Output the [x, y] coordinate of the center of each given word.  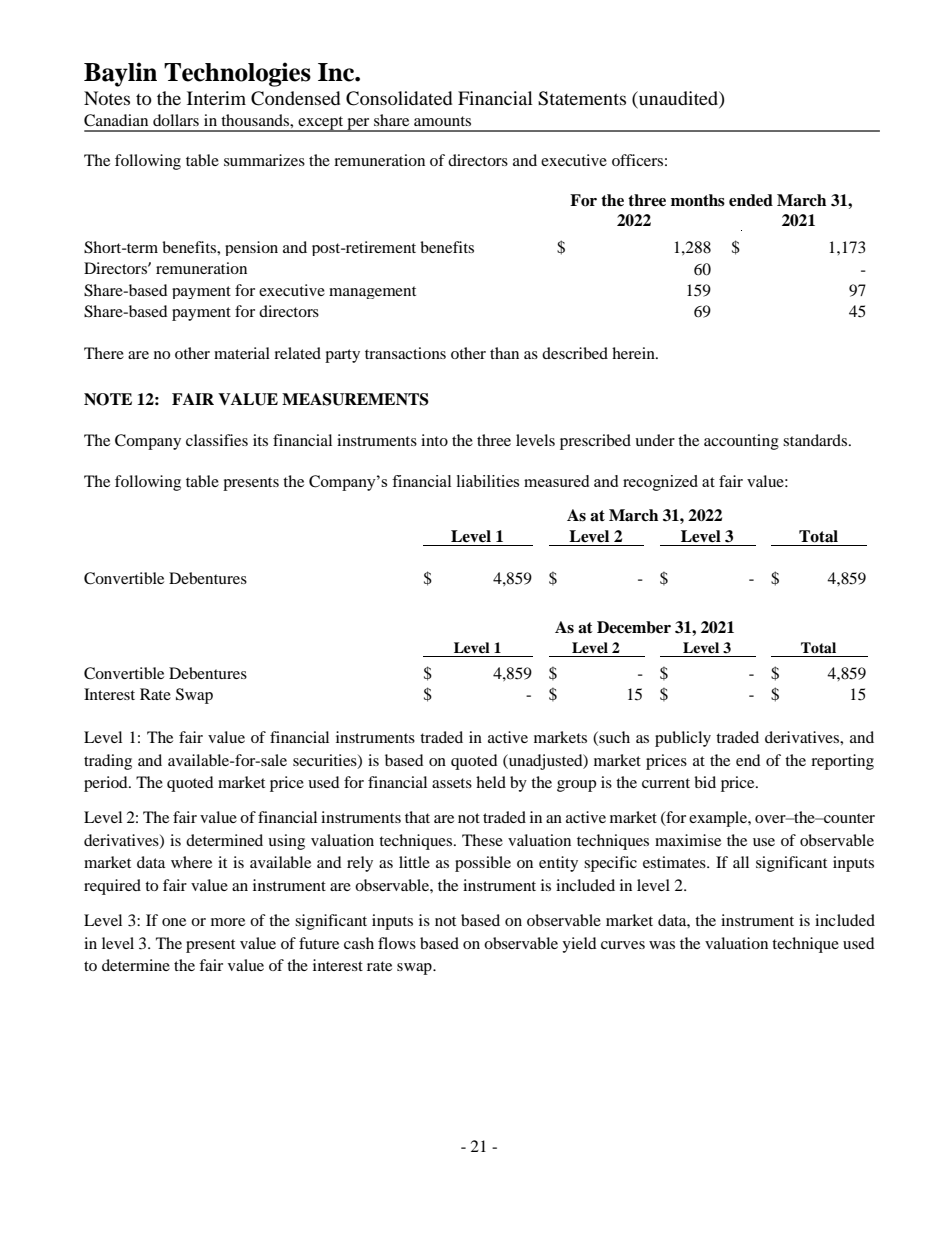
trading [108, 762]
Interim [216, 98]
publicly [683, 739]
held [491, 782]
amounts [442, 121]
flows [397, 943]
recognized [660, 483]
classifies [217, 440]
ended [751, 200]
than [504, 353]
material [242, 353]
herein [634, 353]
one [174, 922]
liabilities [488, 481]
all [741, 862]
